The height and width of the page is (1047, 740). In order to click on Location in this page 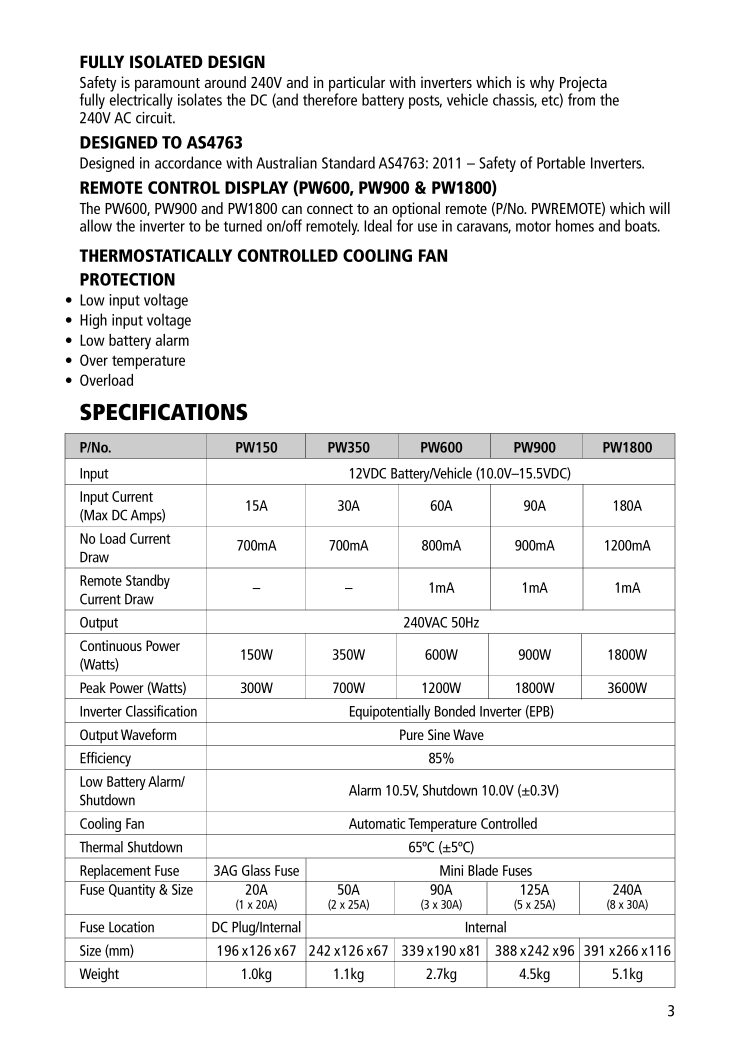, I will do `click(131, 927)`.
